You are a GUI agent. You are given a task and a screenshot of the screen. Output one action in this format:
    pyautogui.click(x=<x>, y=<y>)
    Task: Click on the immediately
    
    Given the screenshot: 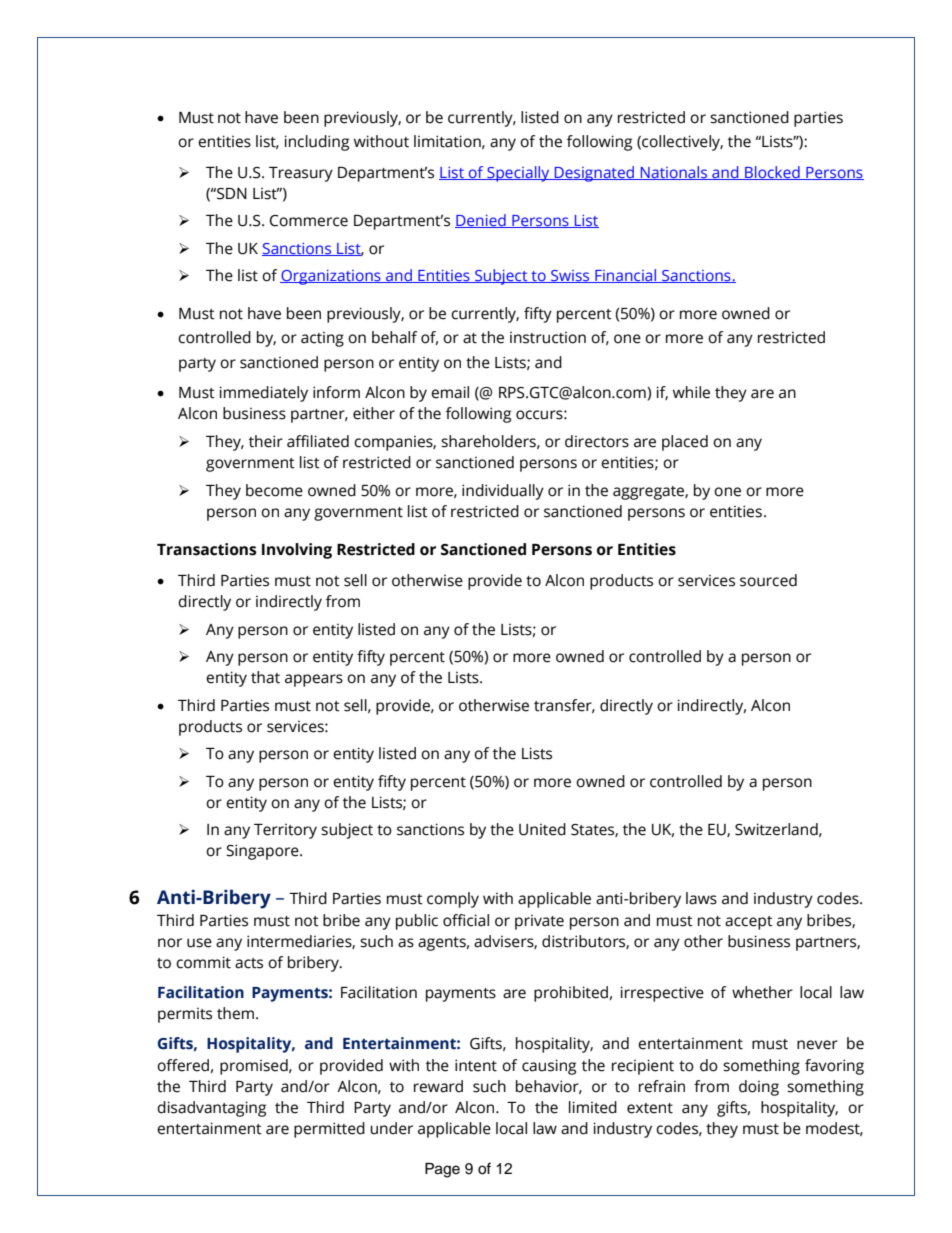 What is the action you would take?
    pyautogui.click(x=263, y=394)
